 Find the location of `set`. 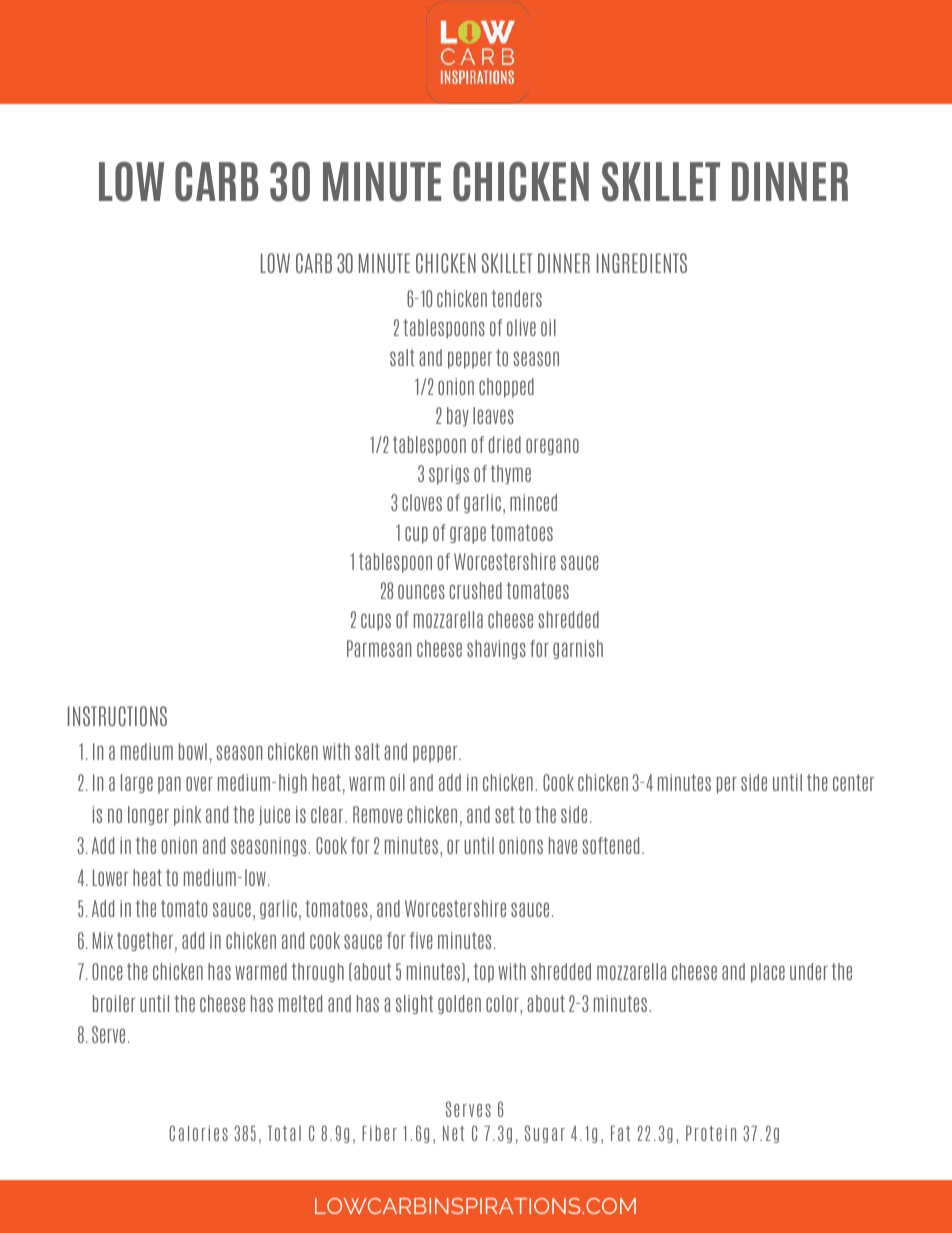

set is located at coordinates (505, 814).
